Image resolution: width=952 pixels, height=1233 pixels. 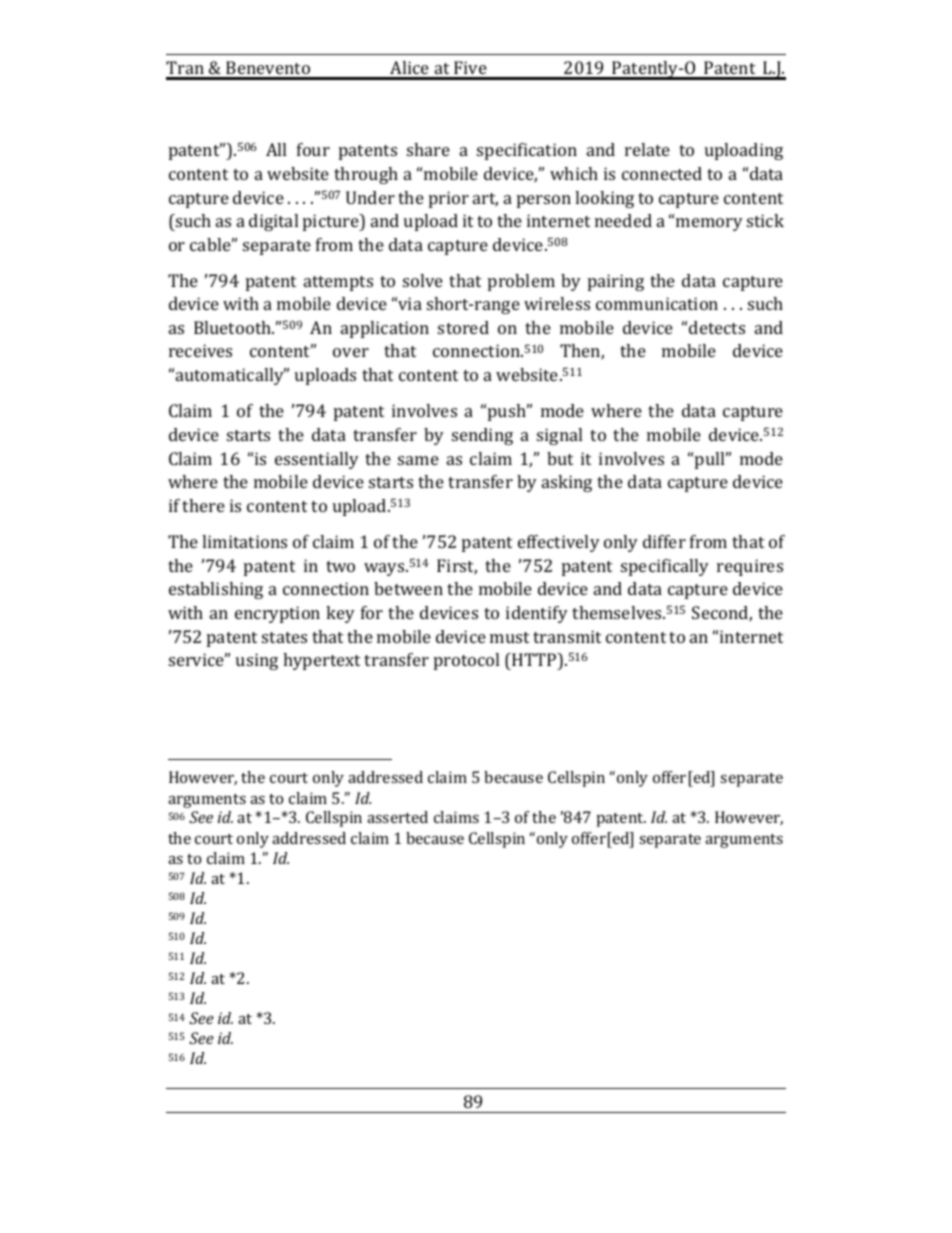 I want to click on identify, so click(x=537, y=614).
